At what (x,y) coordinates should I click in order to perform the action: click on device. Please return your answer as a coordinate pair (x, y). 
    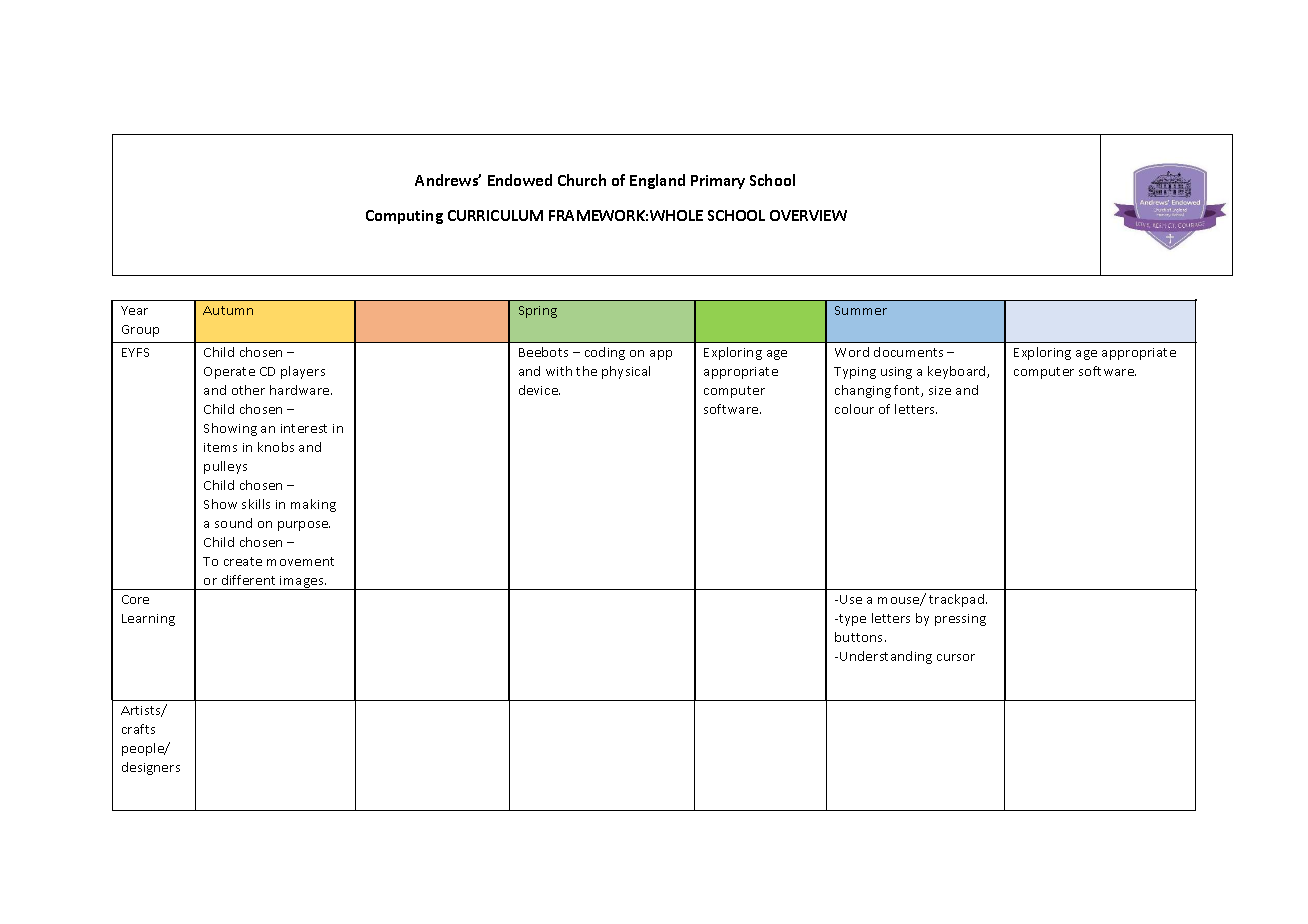
    Looking at the image, I should click on (539, 390).
